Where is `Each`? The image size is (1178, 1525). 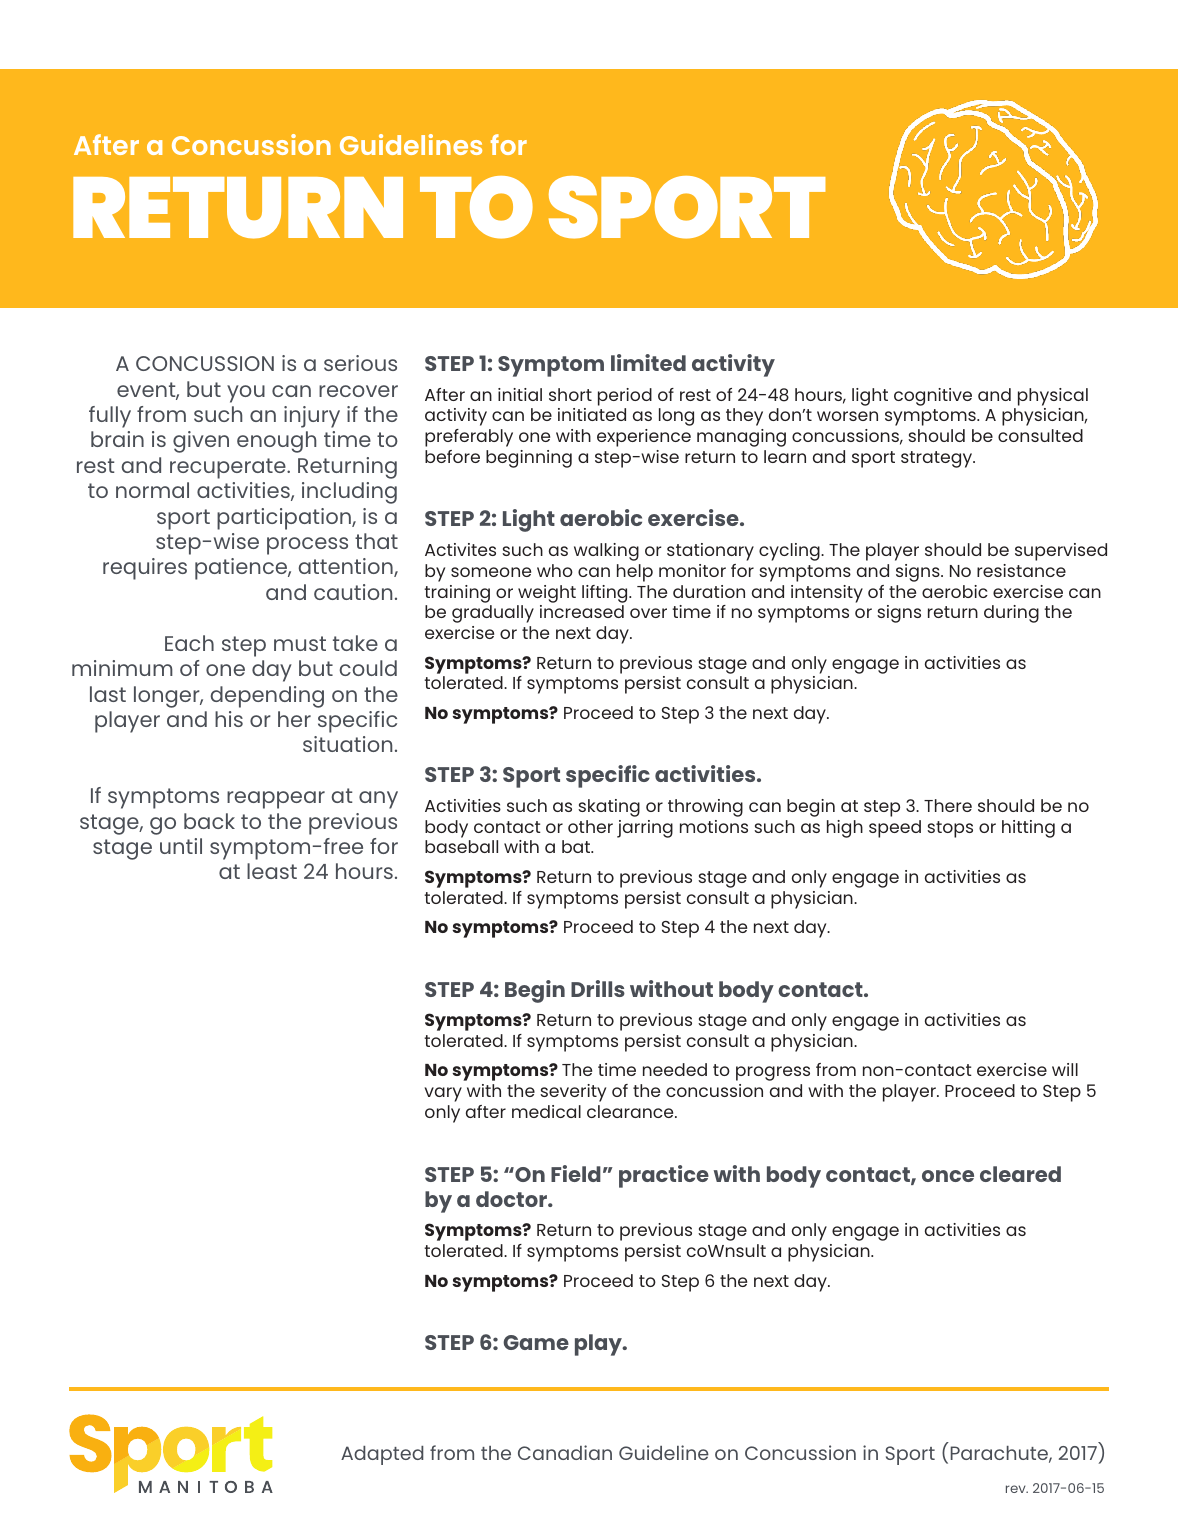
Each is located at coordinates (189, 643).
